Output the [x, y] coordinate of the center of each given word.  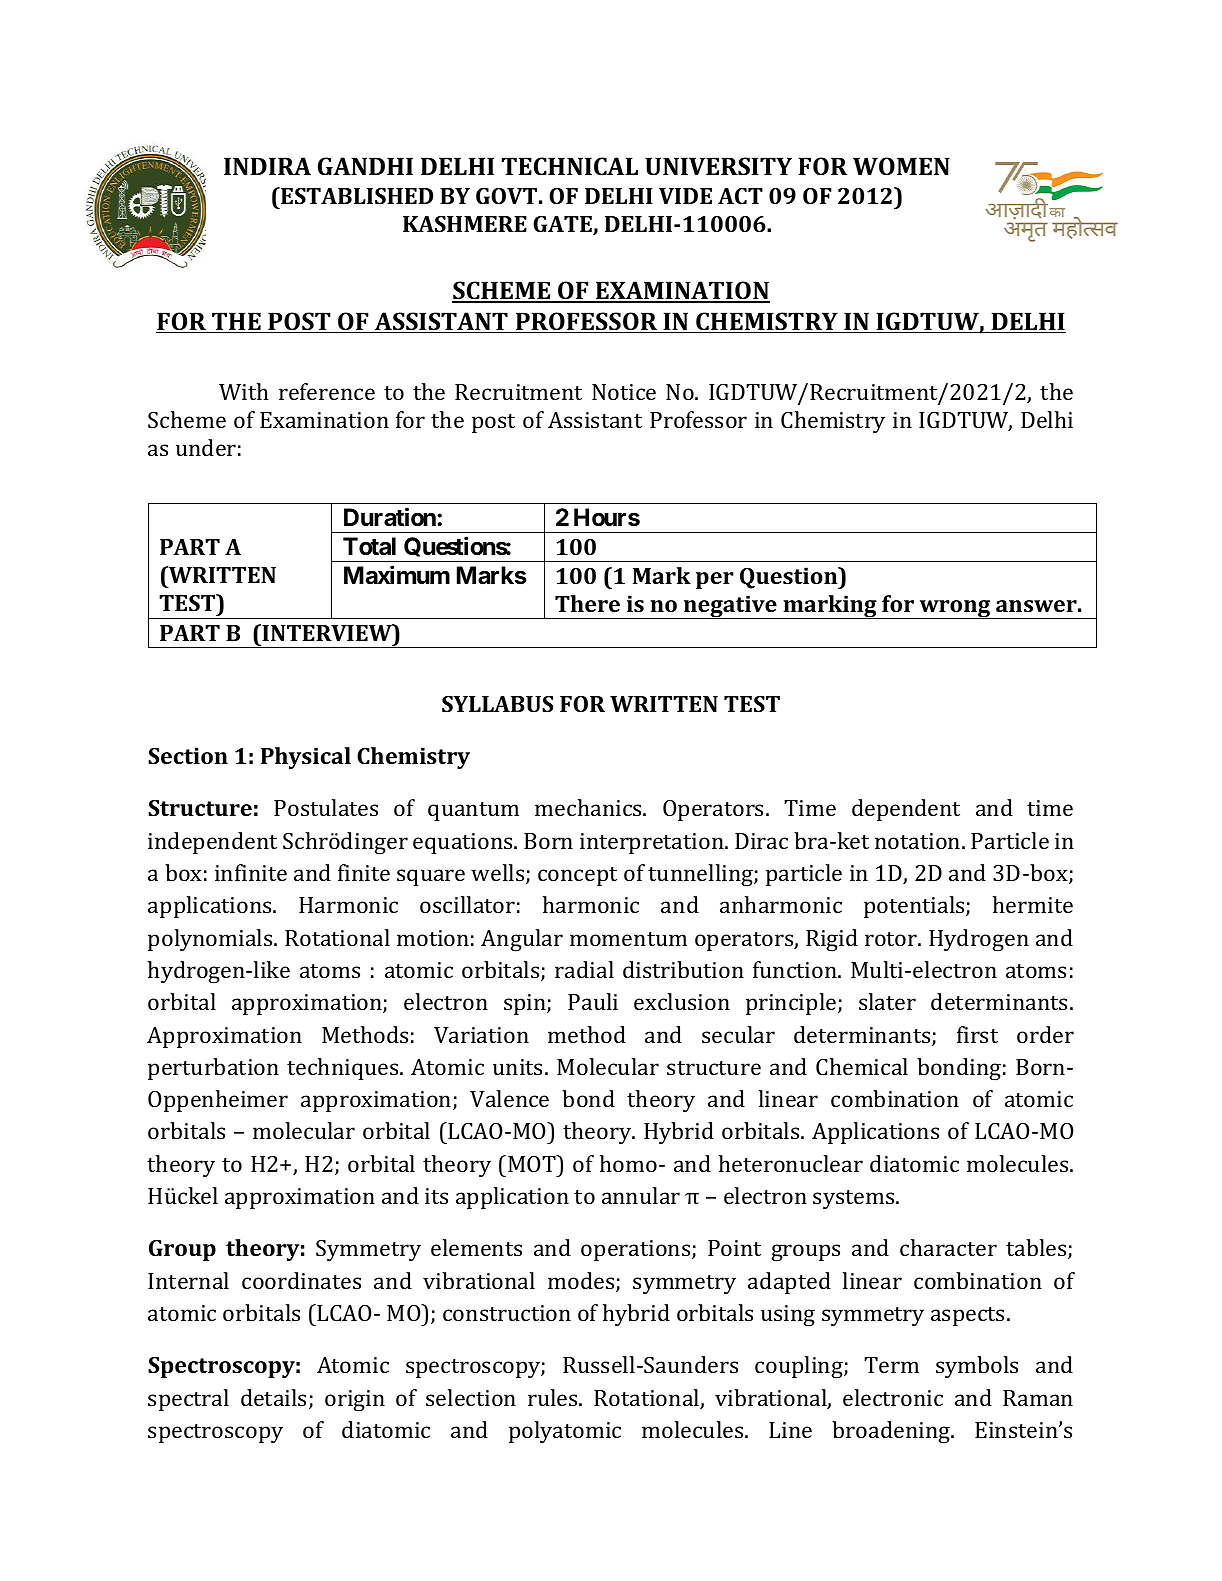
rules [554, 1397]
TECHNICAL [570, 166]
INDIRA [267, 166]
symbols [977, 1367]
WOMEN [901, 166]
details [275, 1399]
